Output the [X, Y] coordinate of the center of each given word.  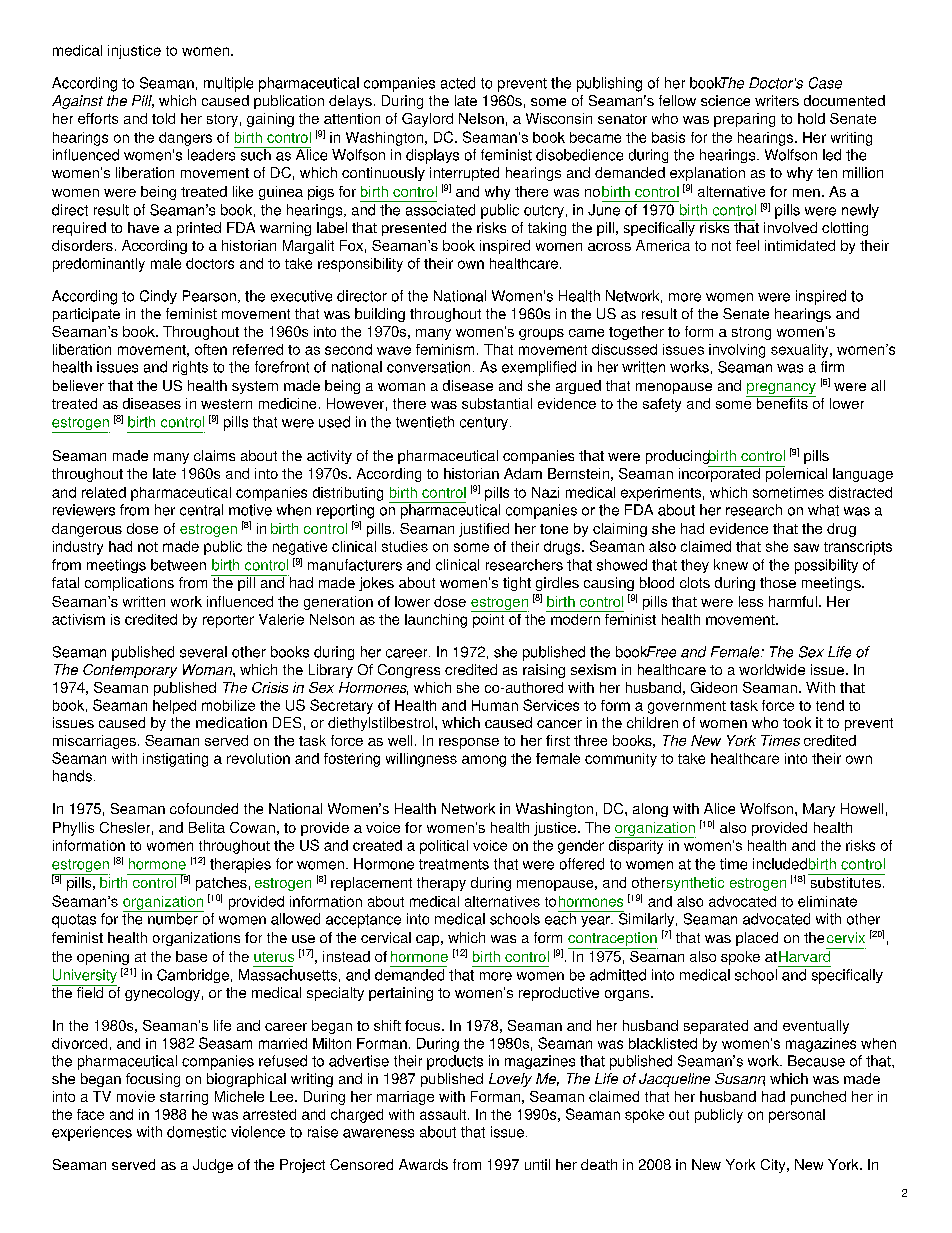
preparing [744, 120]
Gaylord [427, 120]
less [751, 601]
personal [797, 1116]
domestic [196, 1132]
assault [444, 1114]
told [163, 118]
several [203, 652]
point [489, 619]
